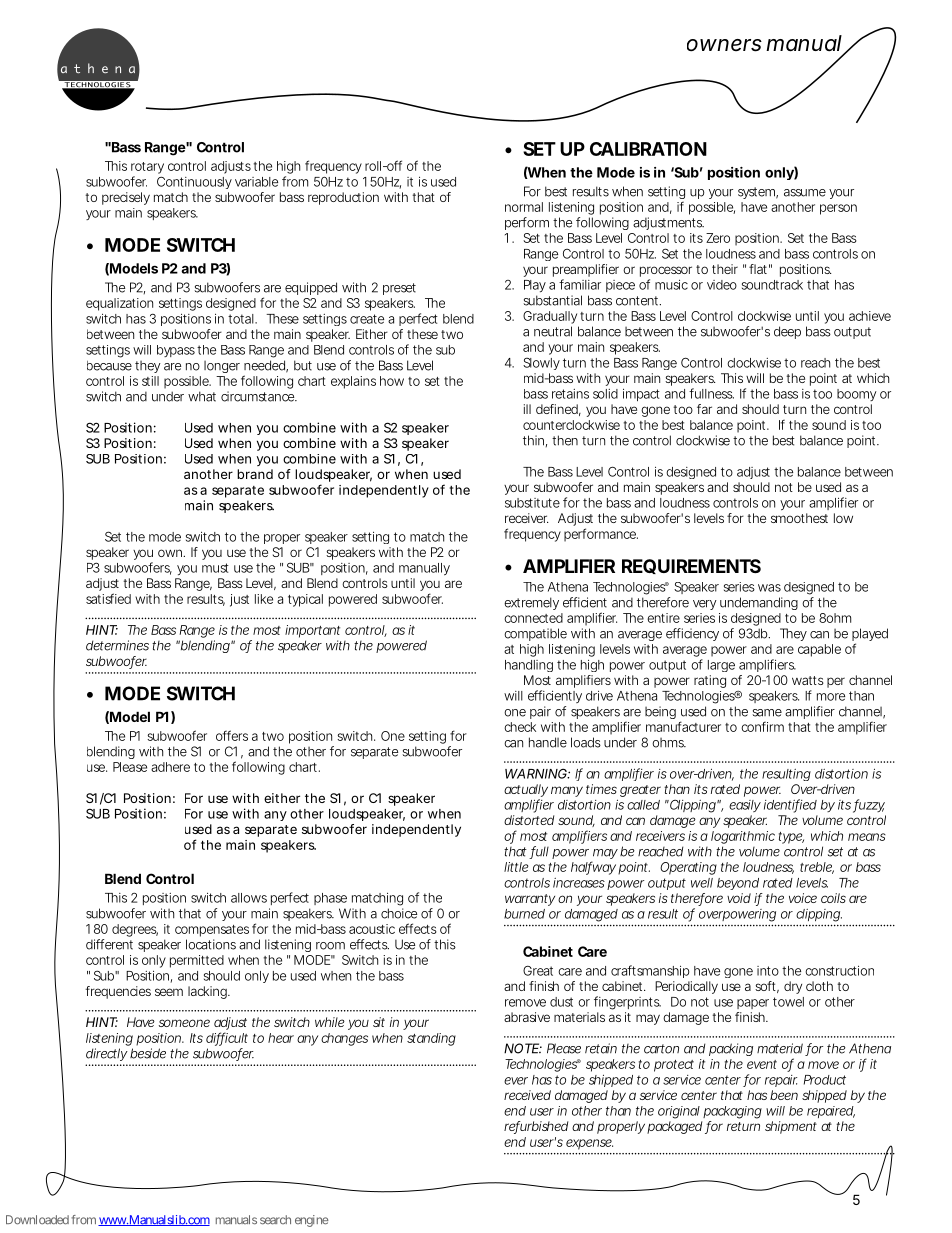 The width and height of the document is (952, 1233). What do you see at coordinates (704, 409) in the document?
I see `far` at bounding box center [704, 409].
